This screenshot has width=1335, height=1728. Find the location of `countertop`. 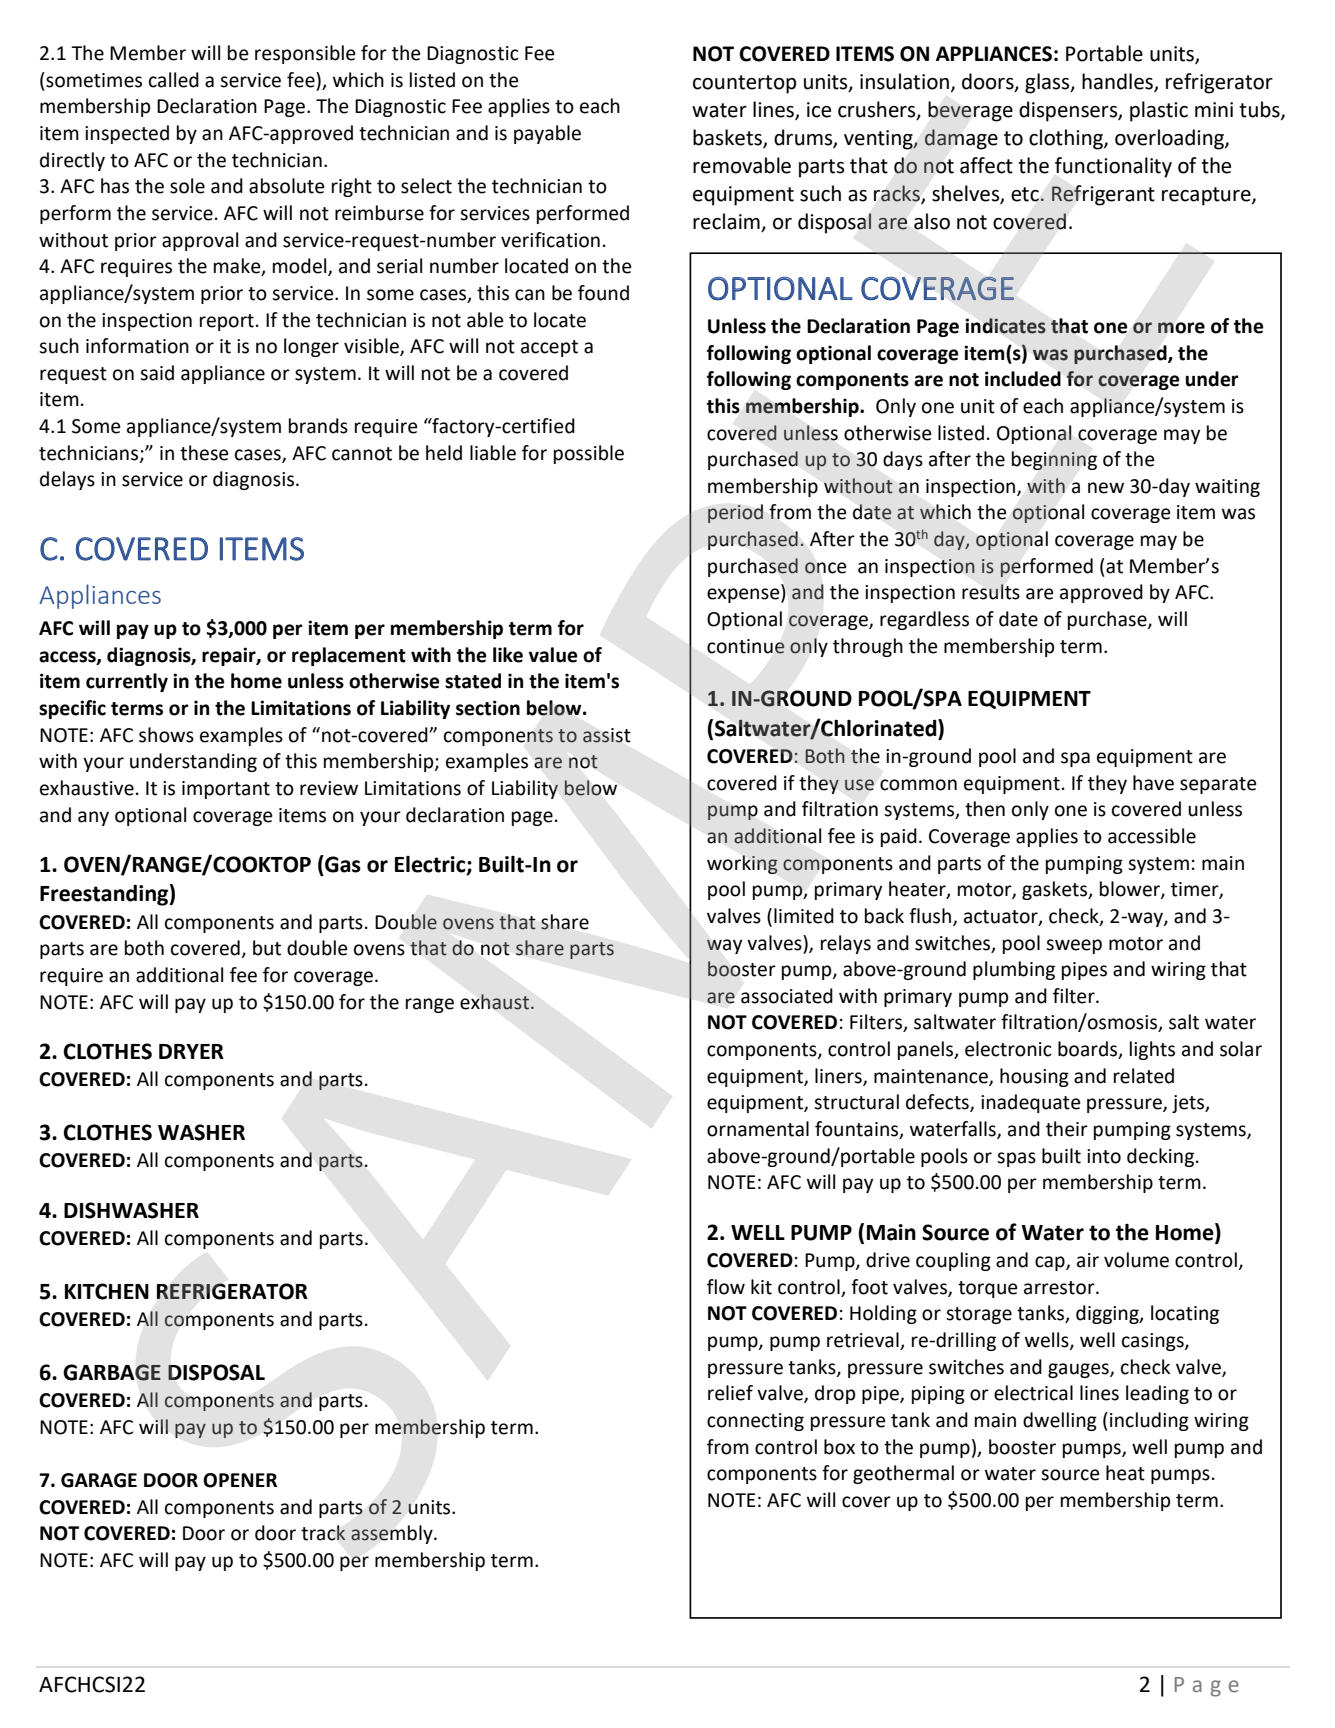

countertop is located at coordinates (744, 84).
